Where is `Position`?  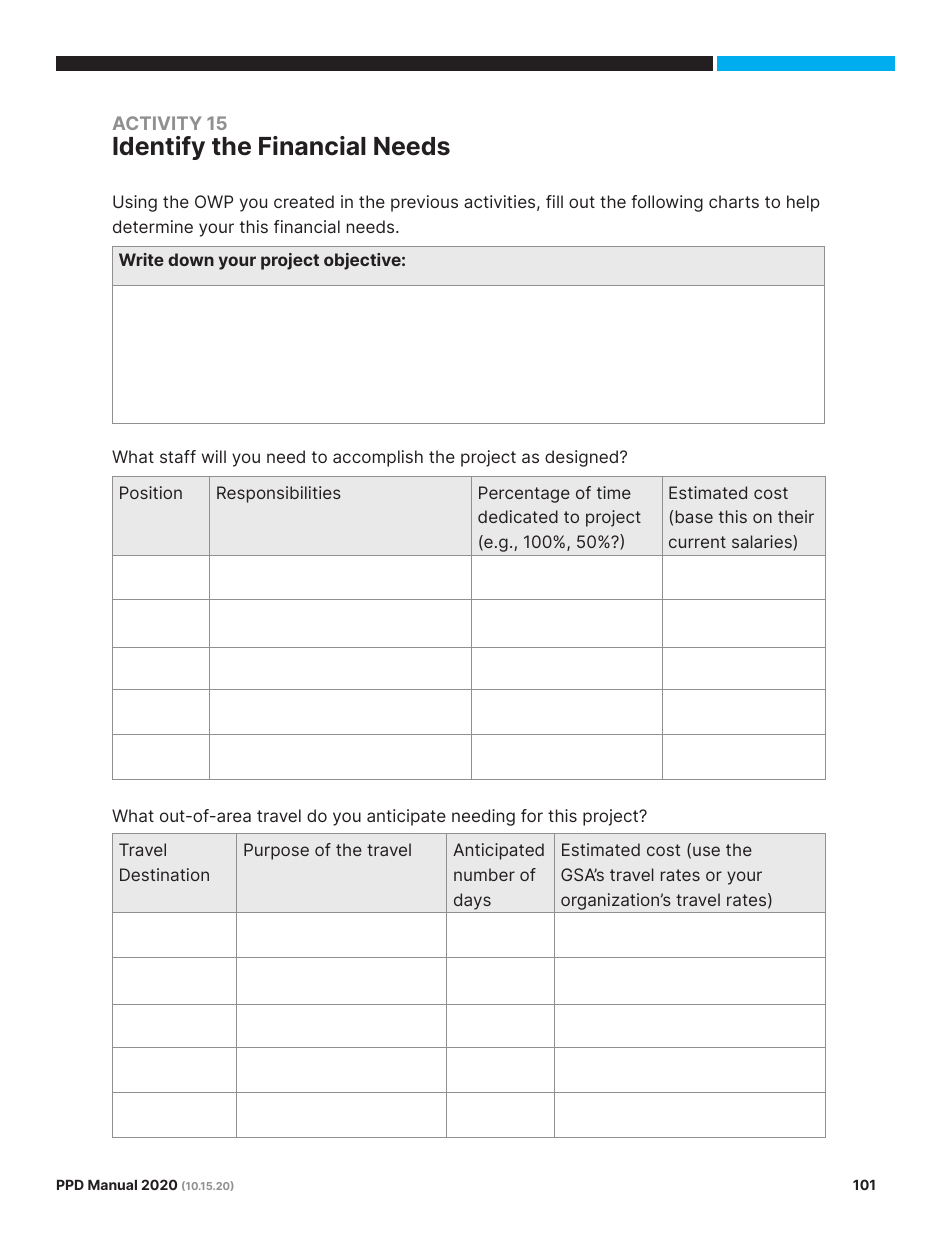
Position is located at coordinates (151, 492).
